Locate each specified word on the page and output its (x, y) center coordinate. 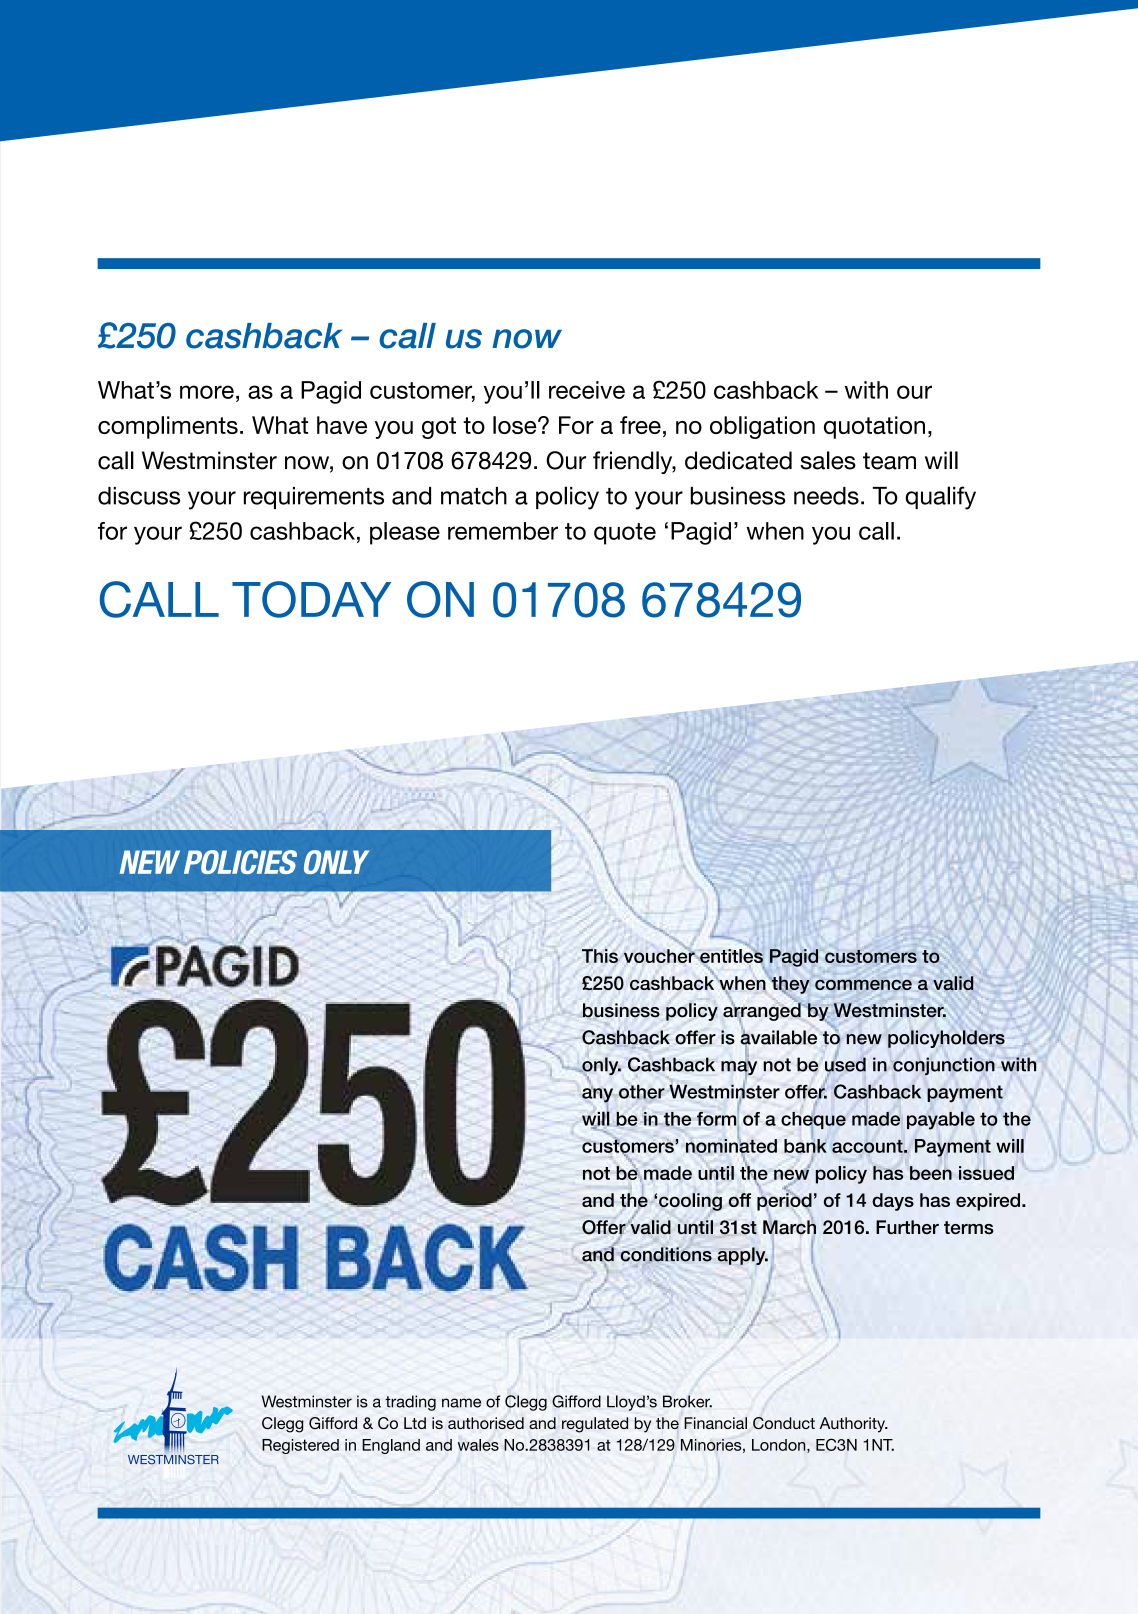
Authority (853, 1425)
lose (516, 425)
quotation (874, 427)
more (207, 392)
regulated (595, 1425)
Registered (300, 1446)
